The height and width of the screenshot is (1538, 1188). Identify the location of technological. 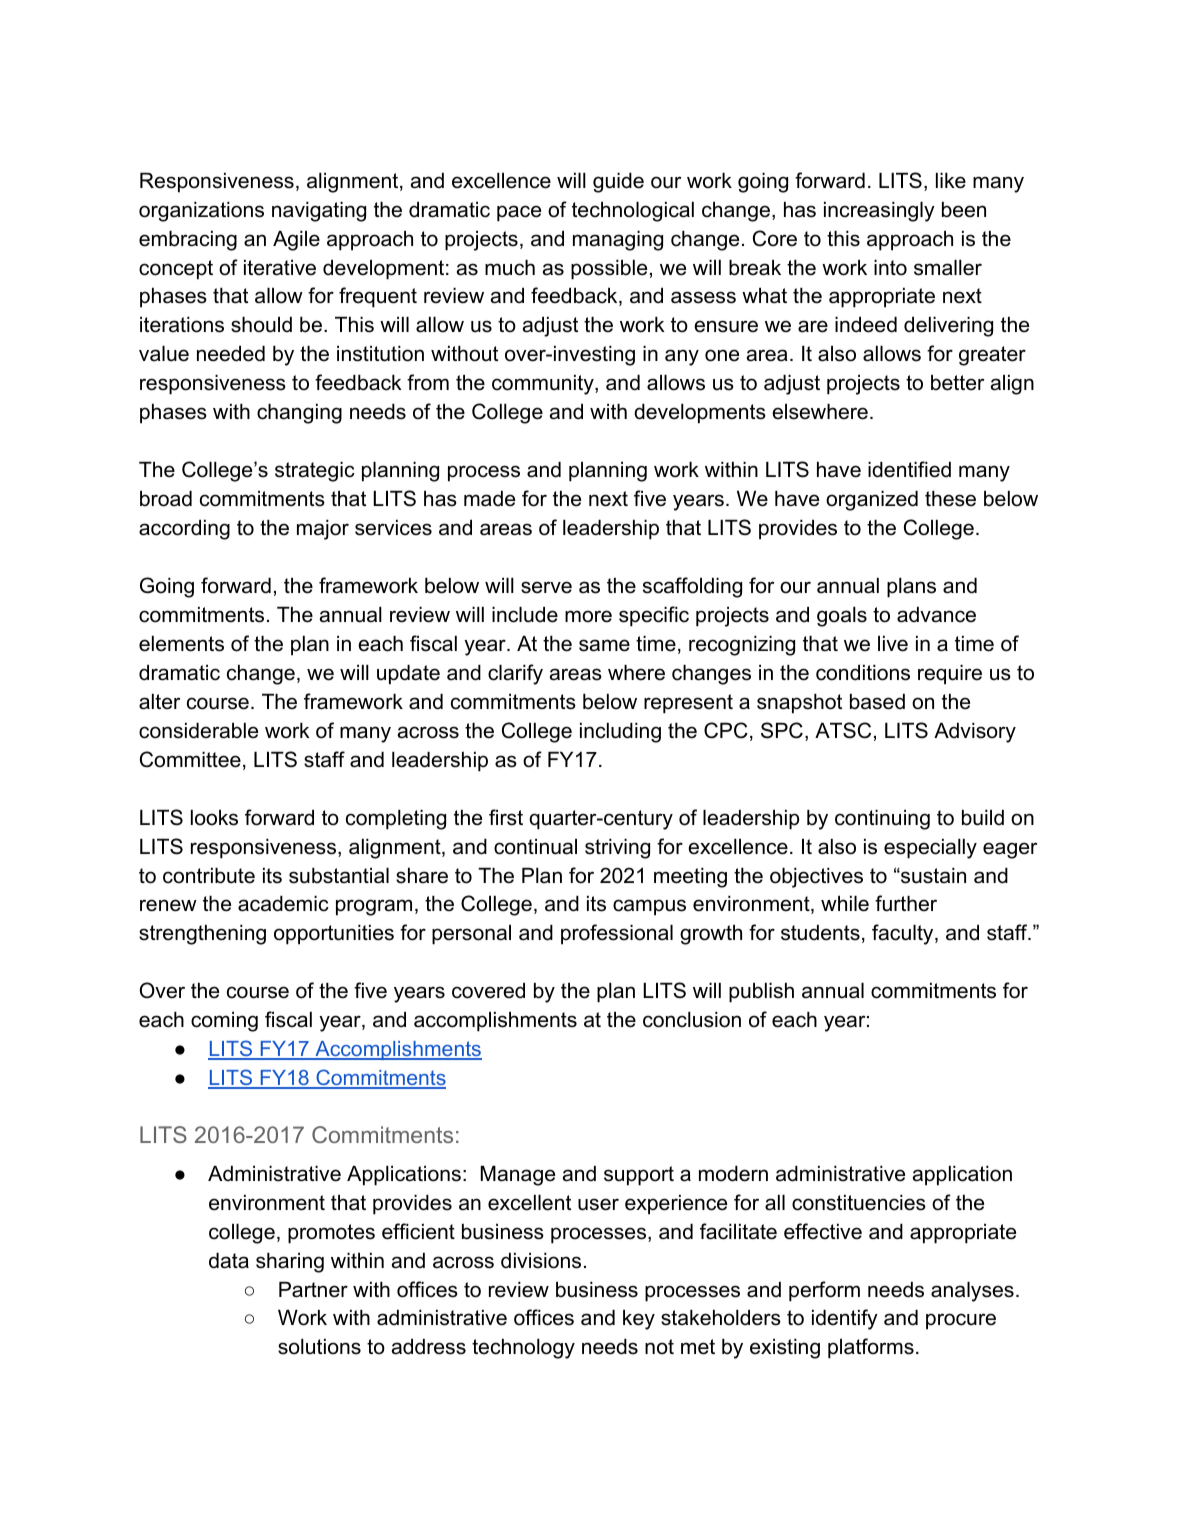
(633, 212).
